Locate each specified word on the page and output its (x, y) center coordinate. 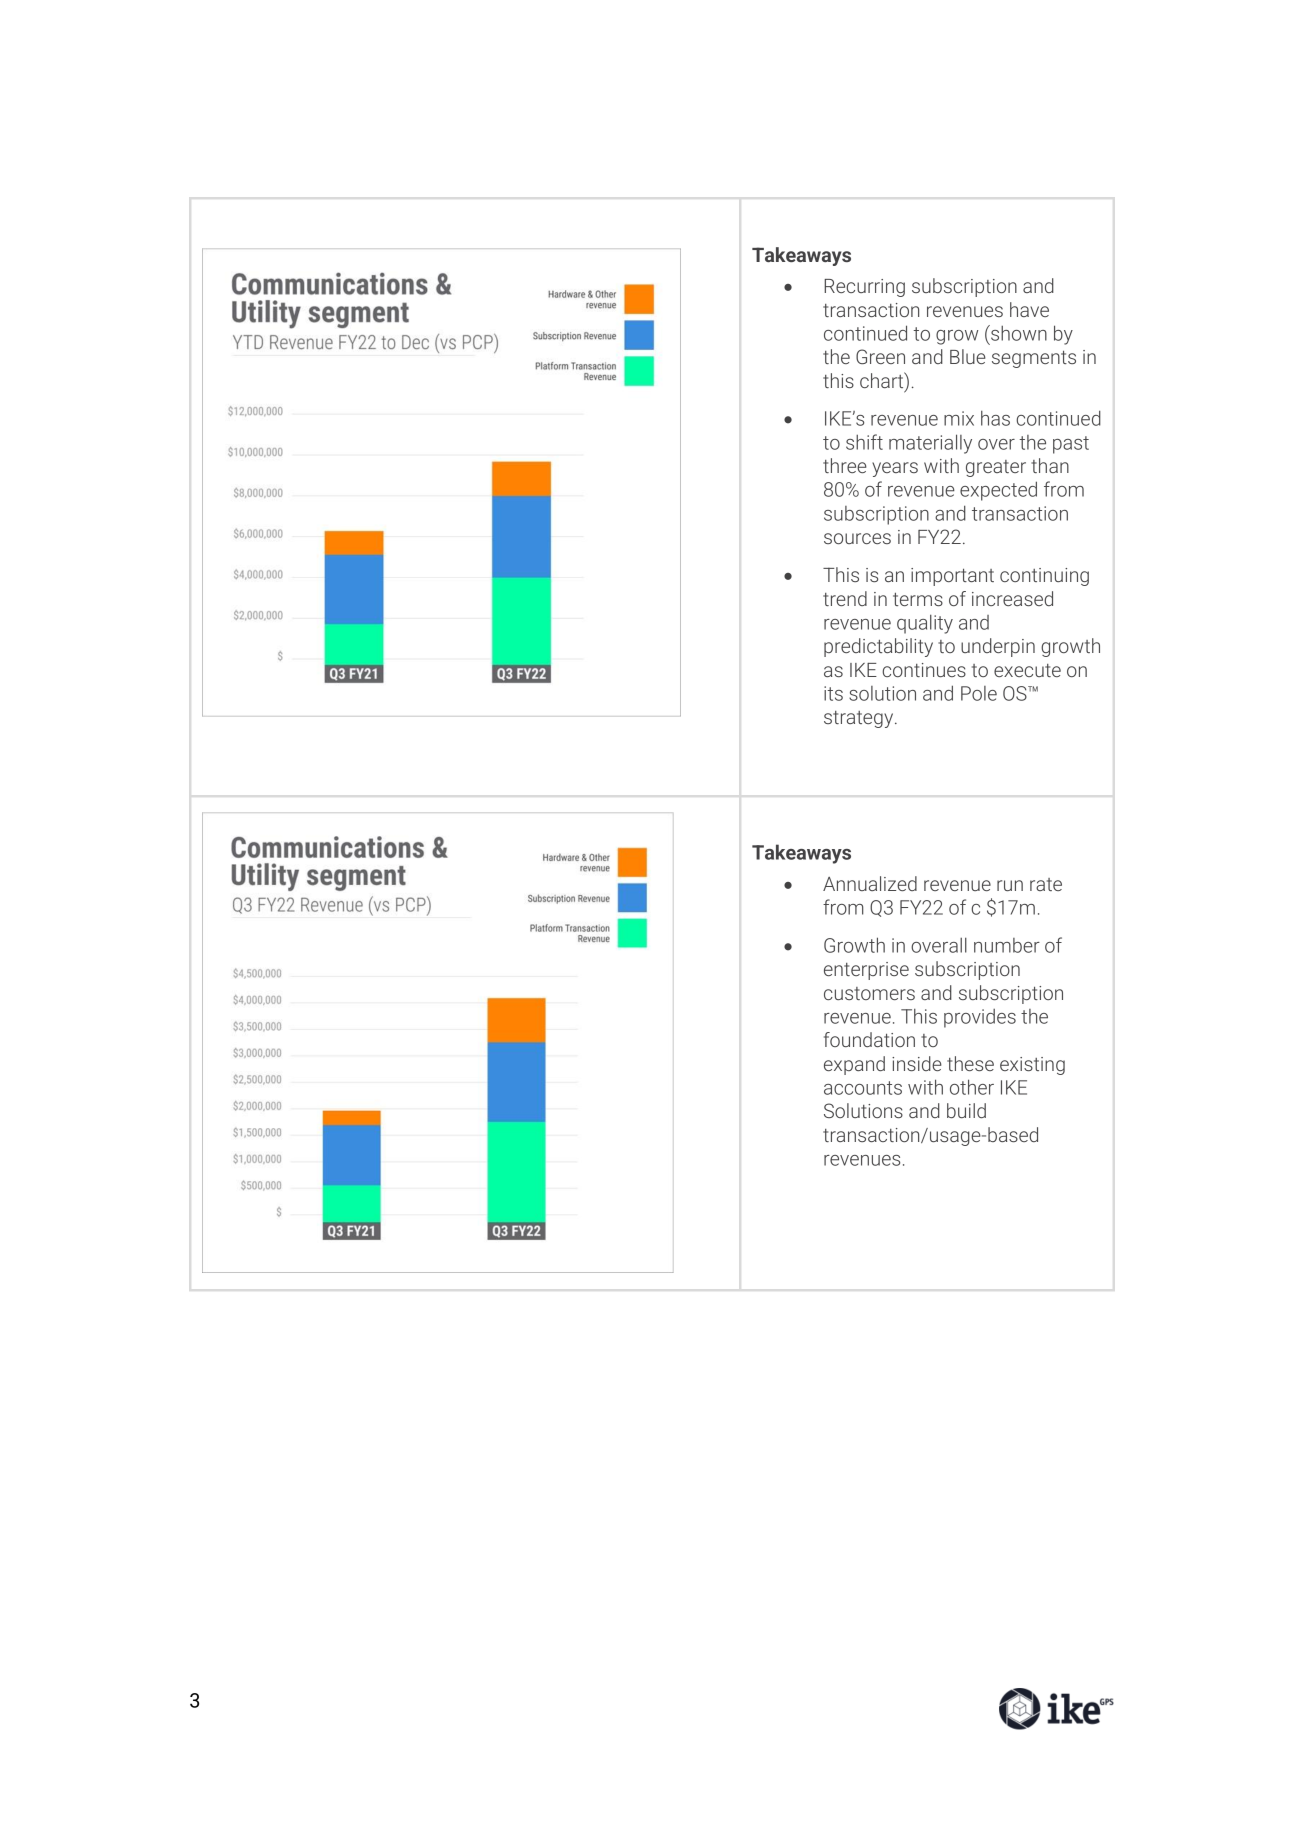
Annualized (870, 883)
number (1007, 945)
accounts (863, 1088)
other (972, 1087)
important (952, 577)
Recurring (864, 288)
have (1029, 309)
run (1010, 885)
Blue (968, 356)
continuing (1044, 577)
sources (857, 538)
